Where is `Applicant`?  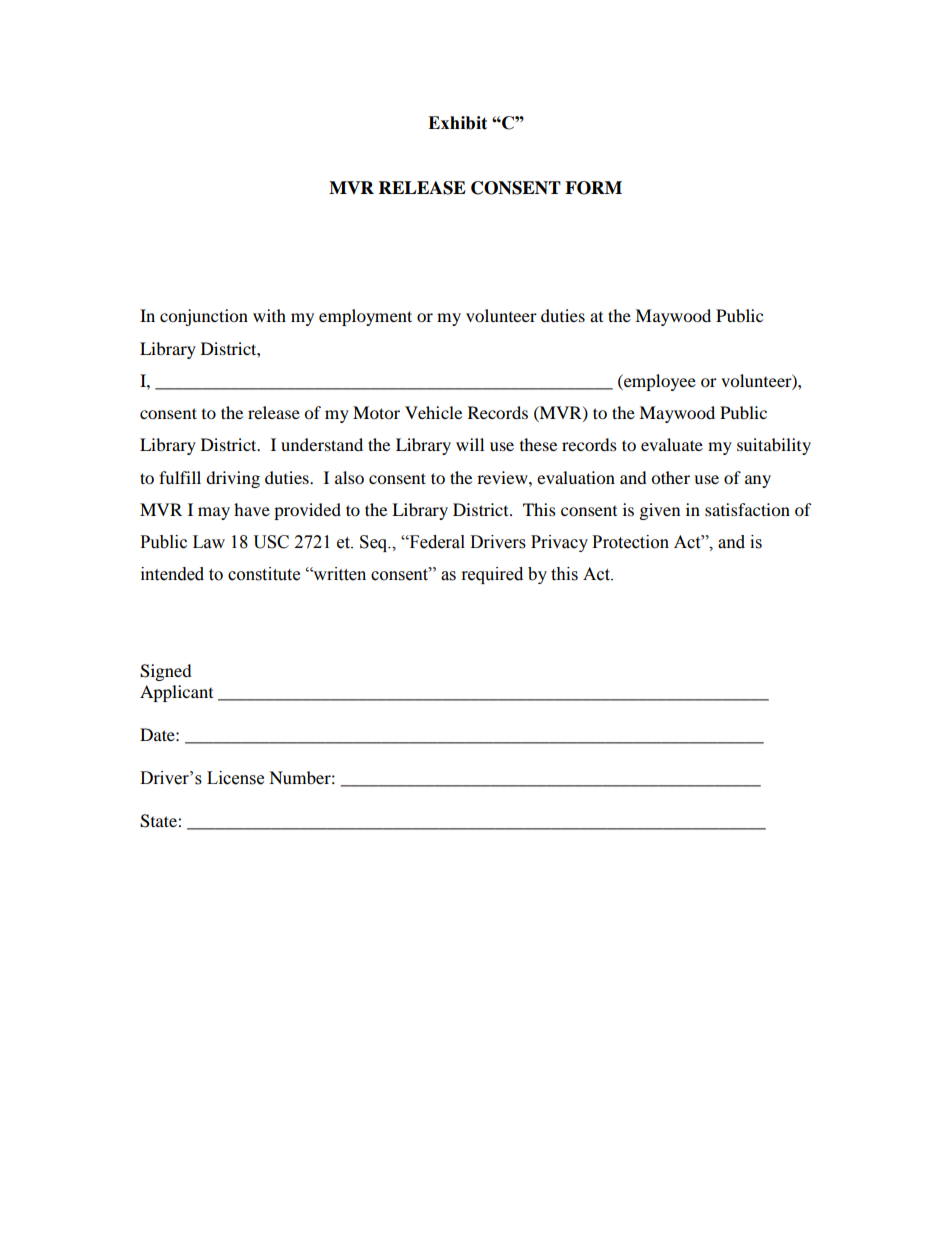
Applicant is located at coordinates (176, 693).
